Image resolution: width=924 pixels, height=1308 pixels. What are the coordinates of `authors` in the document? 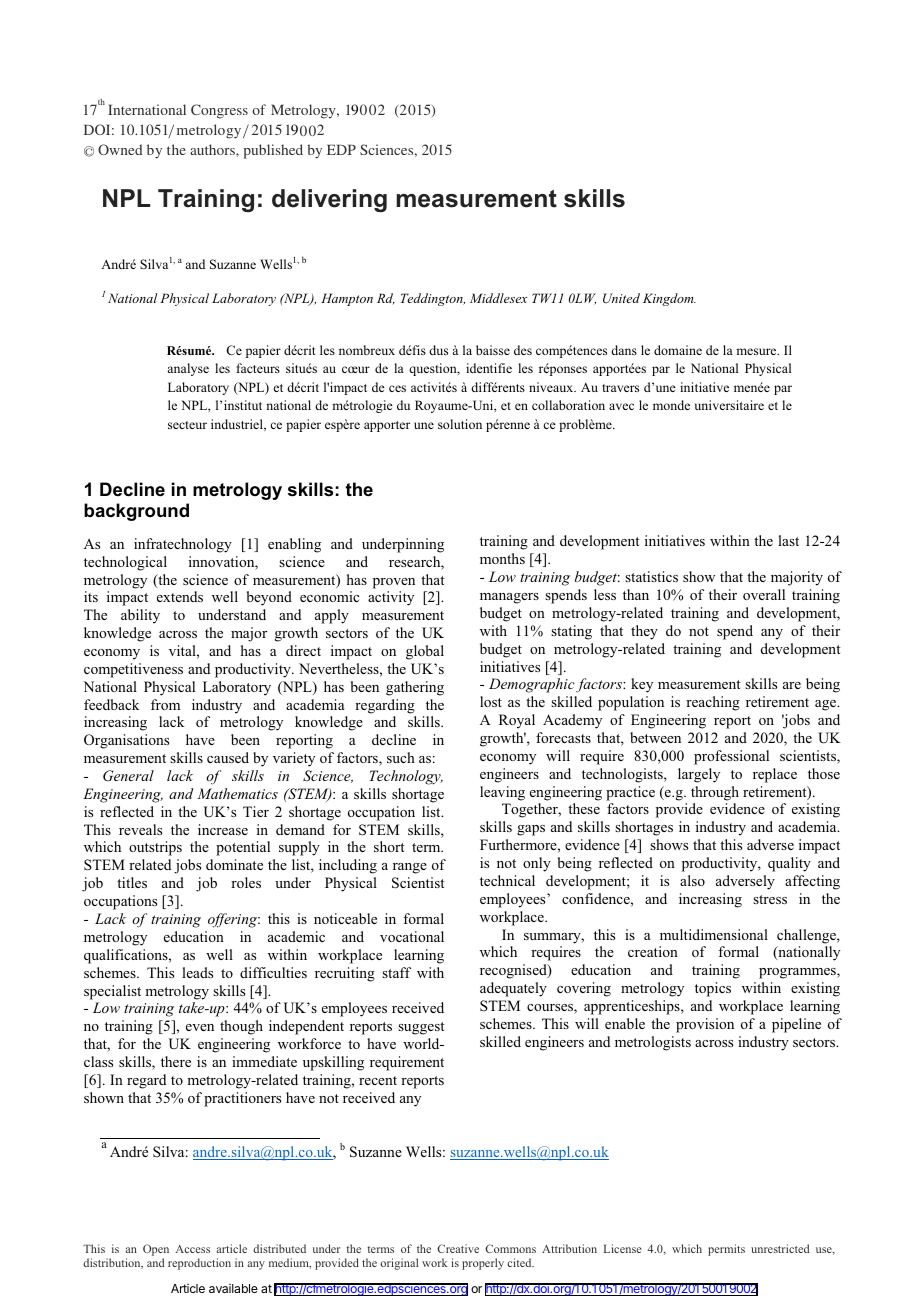 It's located at (213, 149).
